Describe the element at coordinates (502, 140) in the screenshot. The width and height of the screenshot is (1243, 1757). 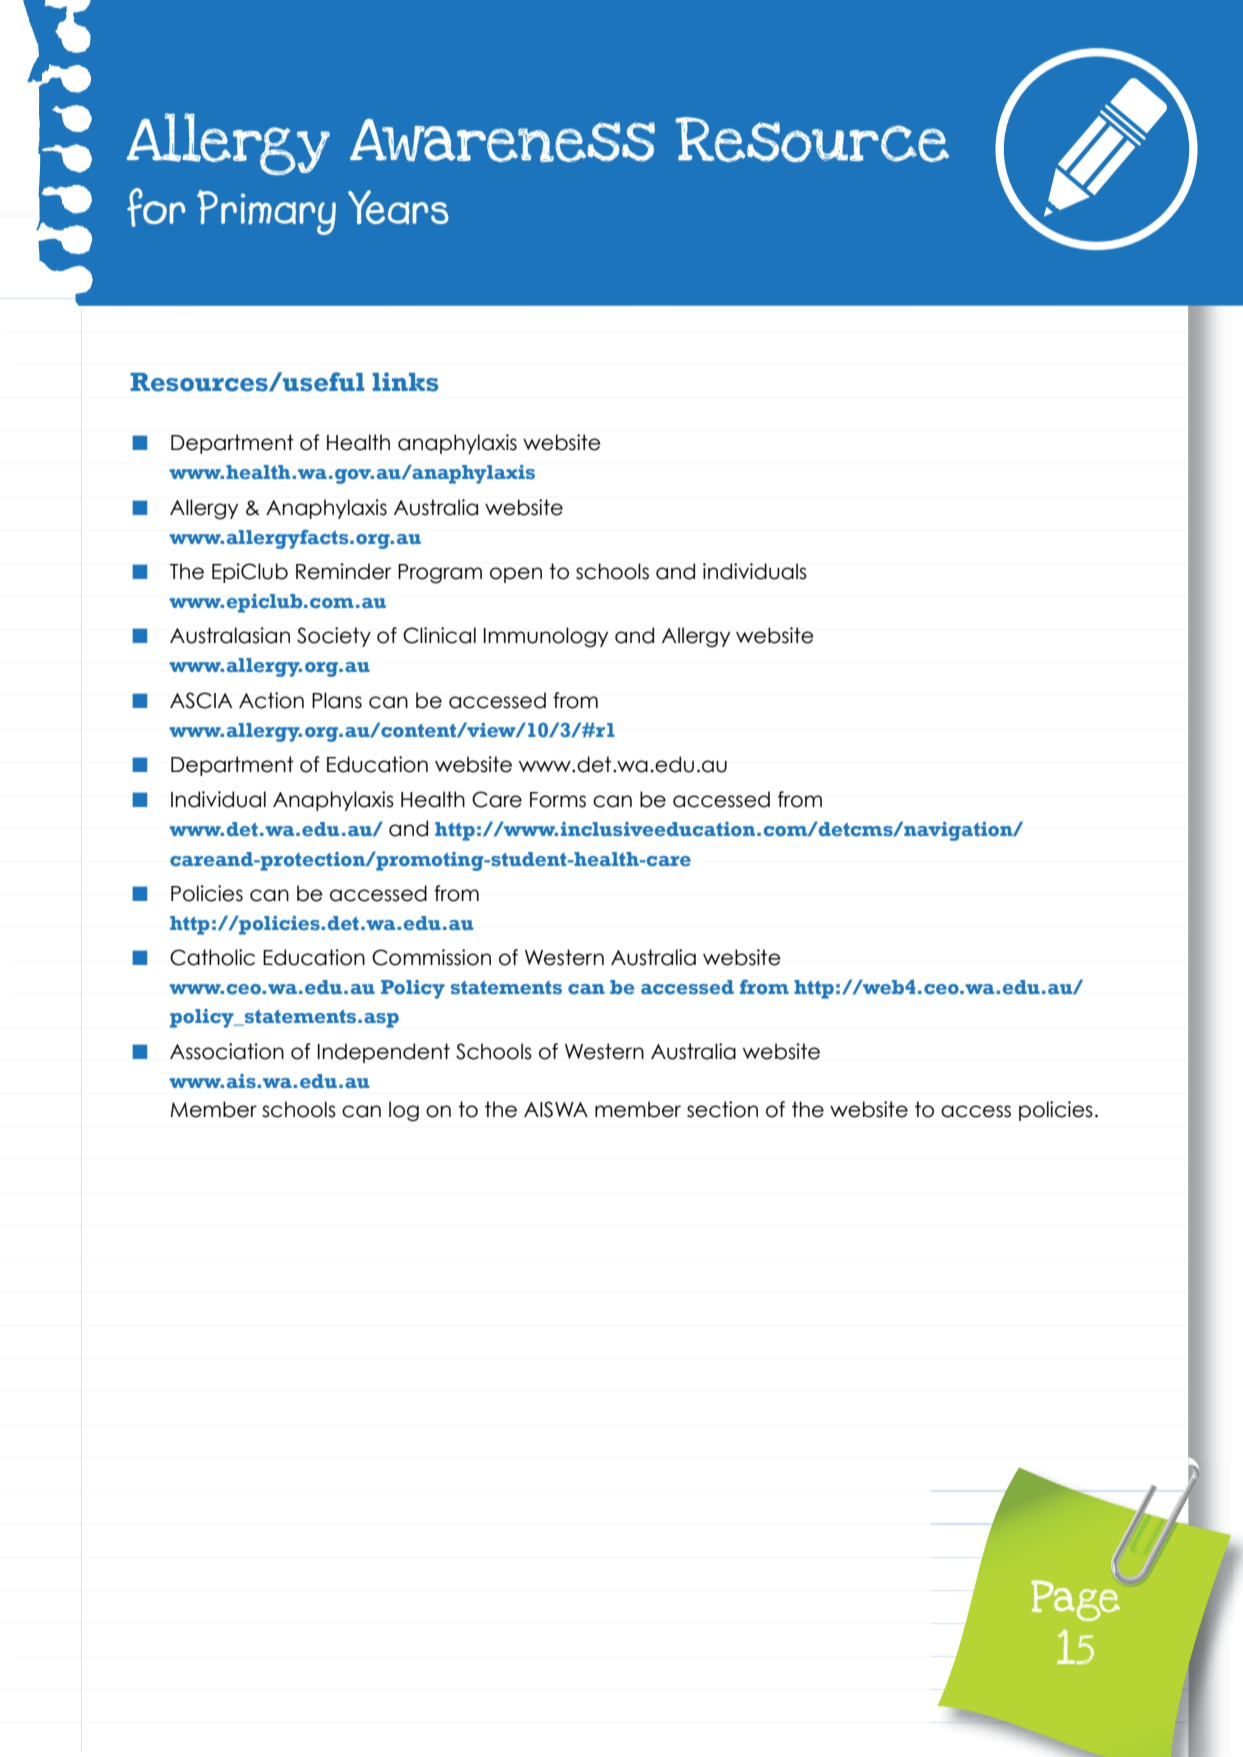
I see `Awareness` at that location.
